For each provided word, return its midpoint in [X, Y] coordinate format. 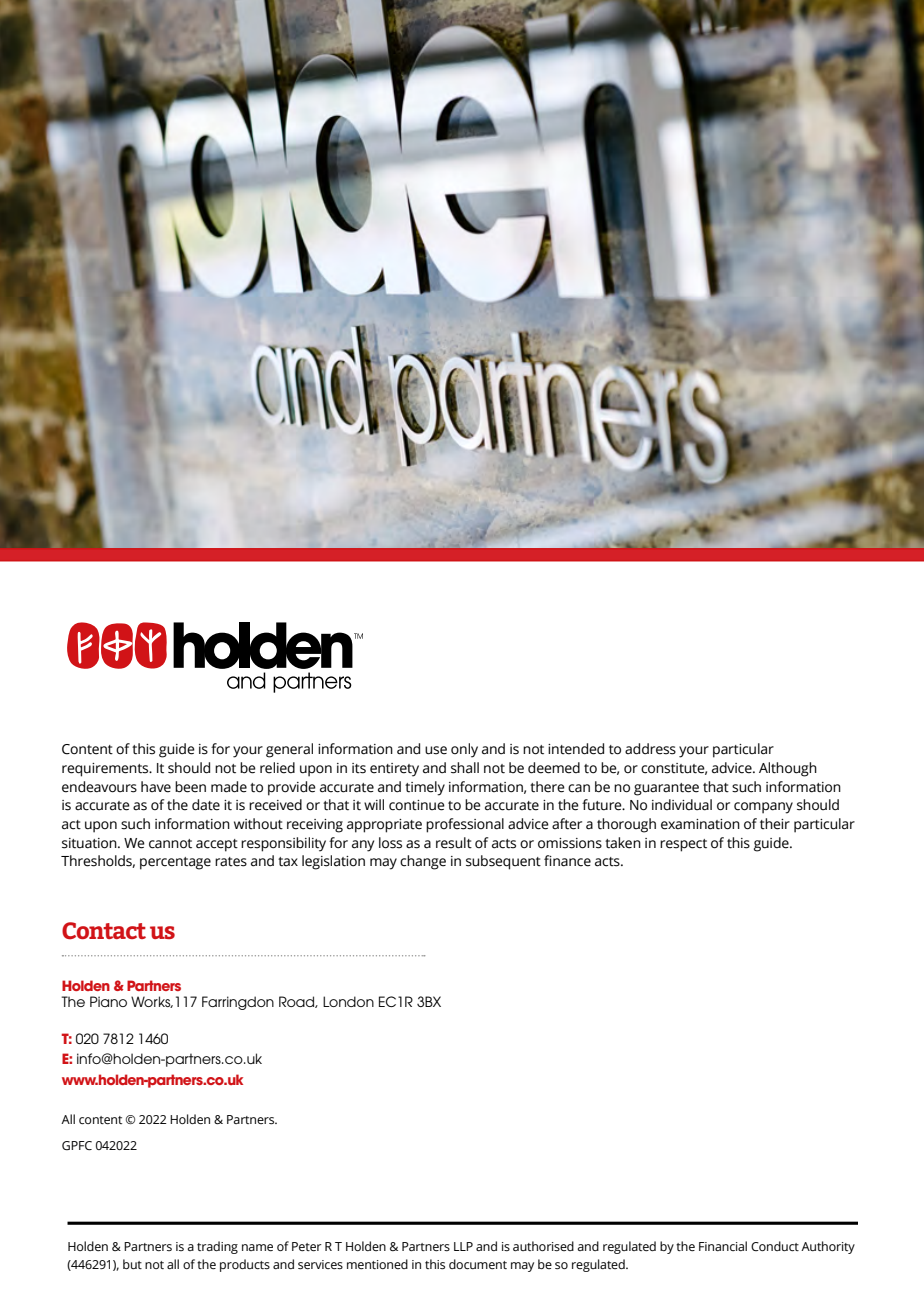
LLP [463, 1246]
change [423, 862]
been [190, 787]
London [348, 1001]
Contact [104, 931]
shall [465, 768]
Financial [723, 1246]
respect [683, 845]
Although [788, 769]
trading [217, 1247]
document [478, 1264]
